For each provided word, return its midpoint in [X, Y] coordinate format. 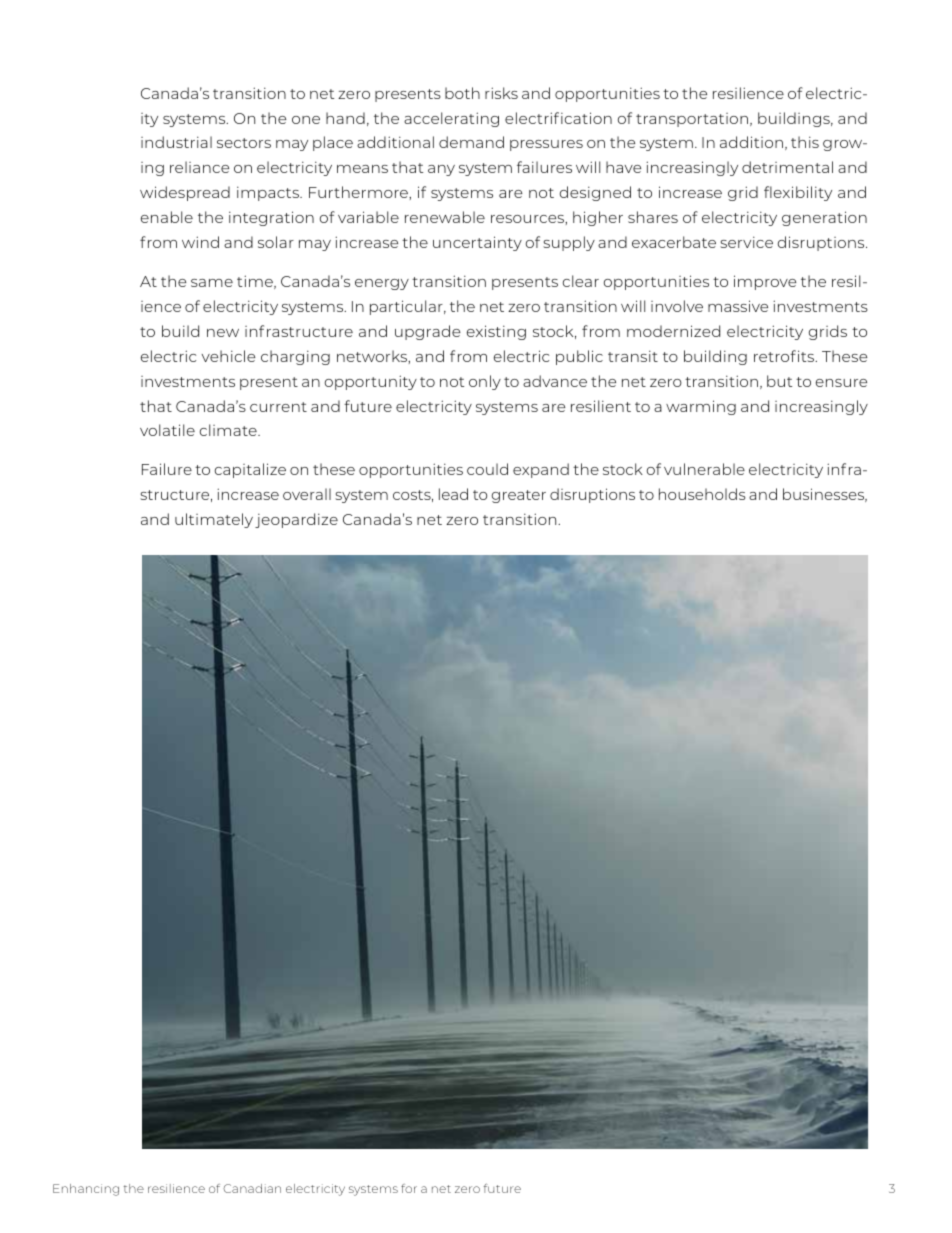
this [805, 142]
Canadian [252, 1188]
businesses [825, 495]
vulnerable [704, 469]
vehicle [228, 356]
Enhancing [86, 1190]
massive [738, 306]
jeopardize [296, 520]
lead [453, 494]
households [702, 494]
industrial [176, 142]
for [409, 1188]
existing [496, 332]
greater [519, 496]
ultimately [214, 520]
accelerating [451, 119]
